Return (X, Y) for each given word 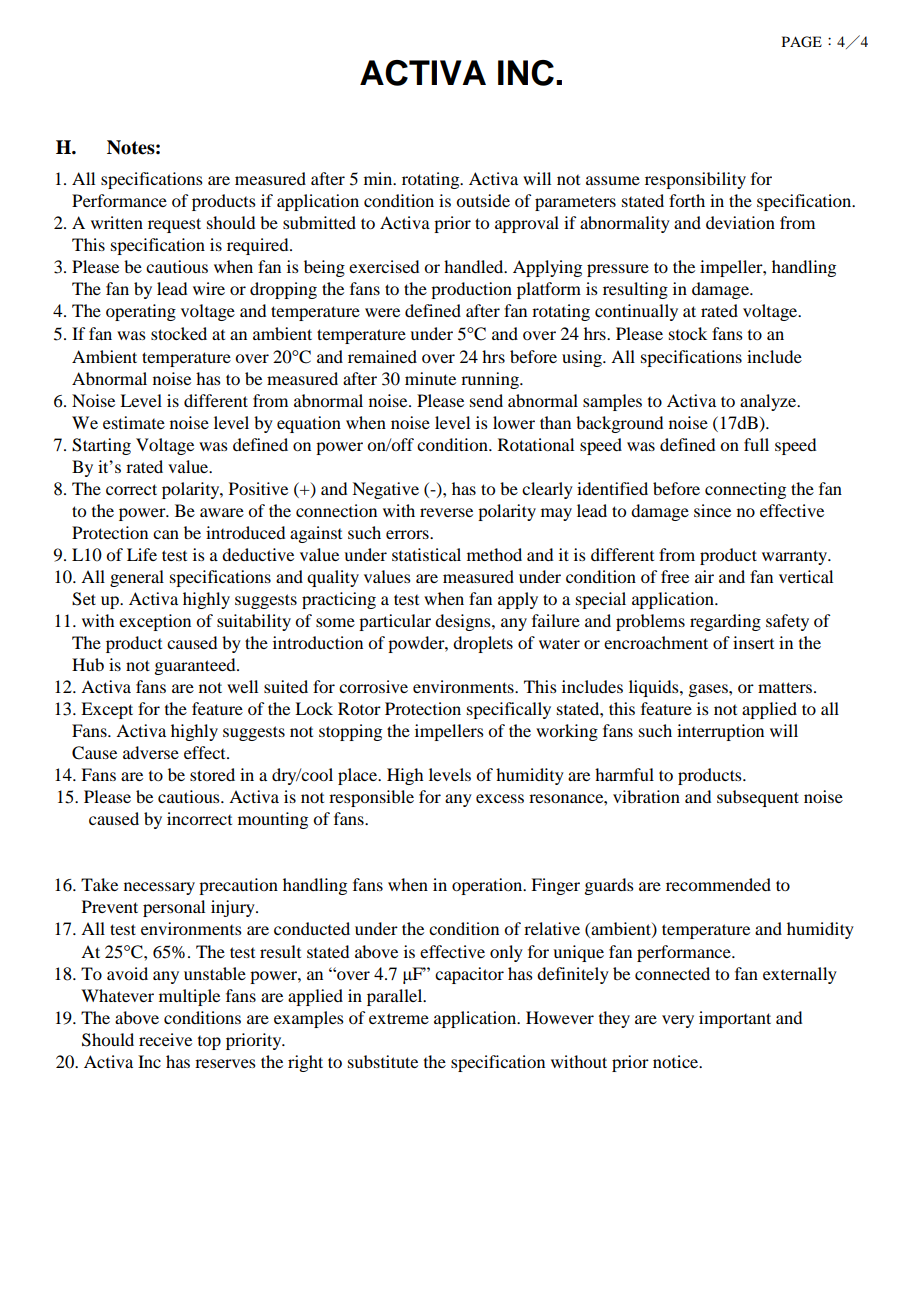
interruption (720, 732)
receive (165, 1039)
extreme (399, 1018)
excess (500, 798)
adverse (151, 752)
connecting (745, 490)
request (174, 225)
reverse (446, 512)
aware (222, 512)
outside (483, 200)
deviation (740, 222)
